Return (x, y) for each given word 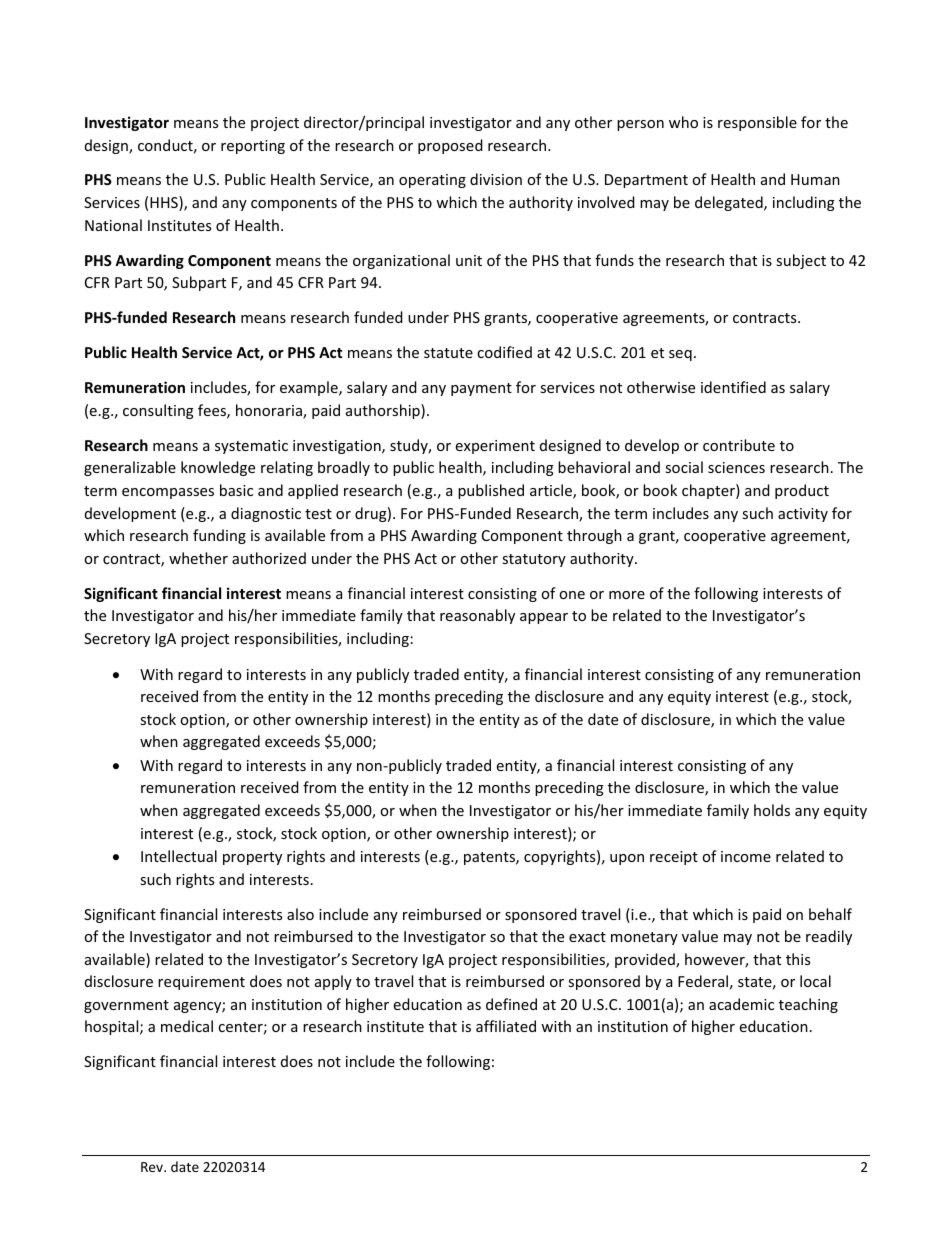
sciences (736, 467)
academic (741, 1004)
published (491, 491)
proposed (450, 146)
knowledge (218, 468)
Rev (153, 1167)
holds (772, 810)
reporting (253, 147)
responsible (757, 123)
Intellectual (179, 856)
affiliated (506, 1026)
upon (627, 859)
